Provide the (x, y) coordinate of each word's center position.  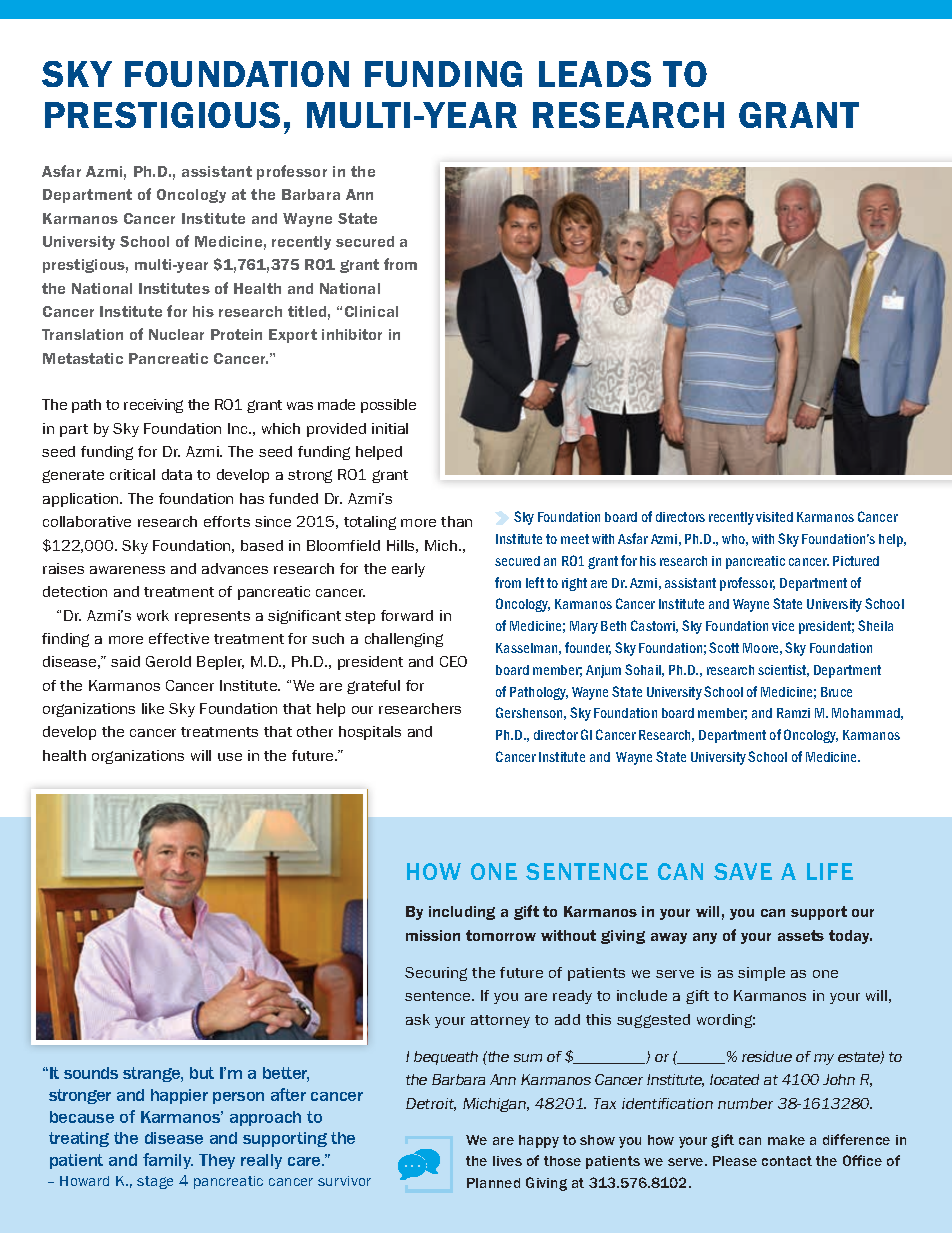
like (153, 708)
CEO (453, 661)
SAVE (743, 871)
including (462, 913)
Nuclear (176, 334)
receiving (153, 406)
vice (783, 626)
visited (774, 517)
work (153, 615)
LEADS (595, 74)
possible (388, 406)
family (168, 1161)
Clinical (371, 311)
